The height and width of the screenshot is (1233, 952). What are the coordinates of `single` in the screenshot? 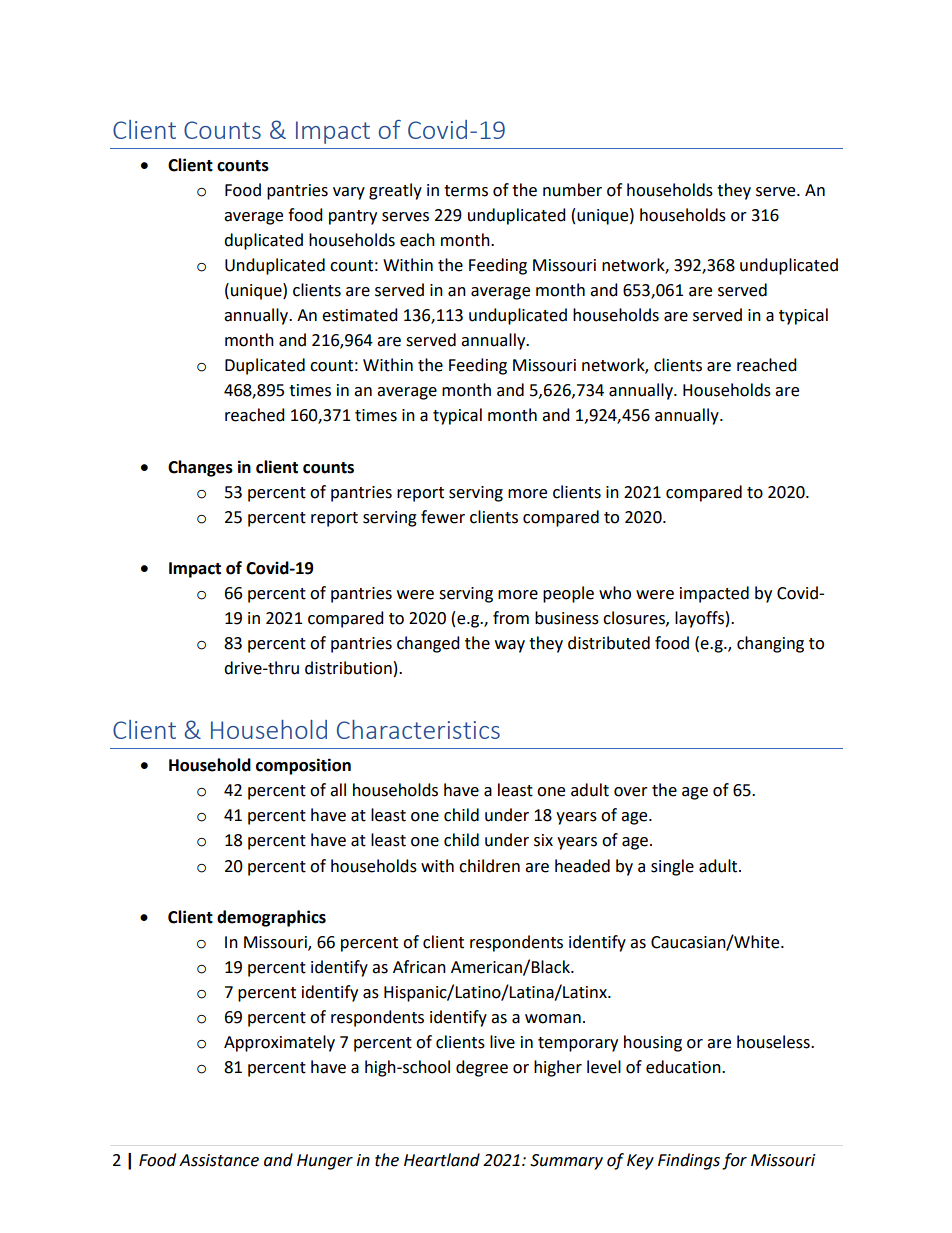 It's located at (672, 867).
